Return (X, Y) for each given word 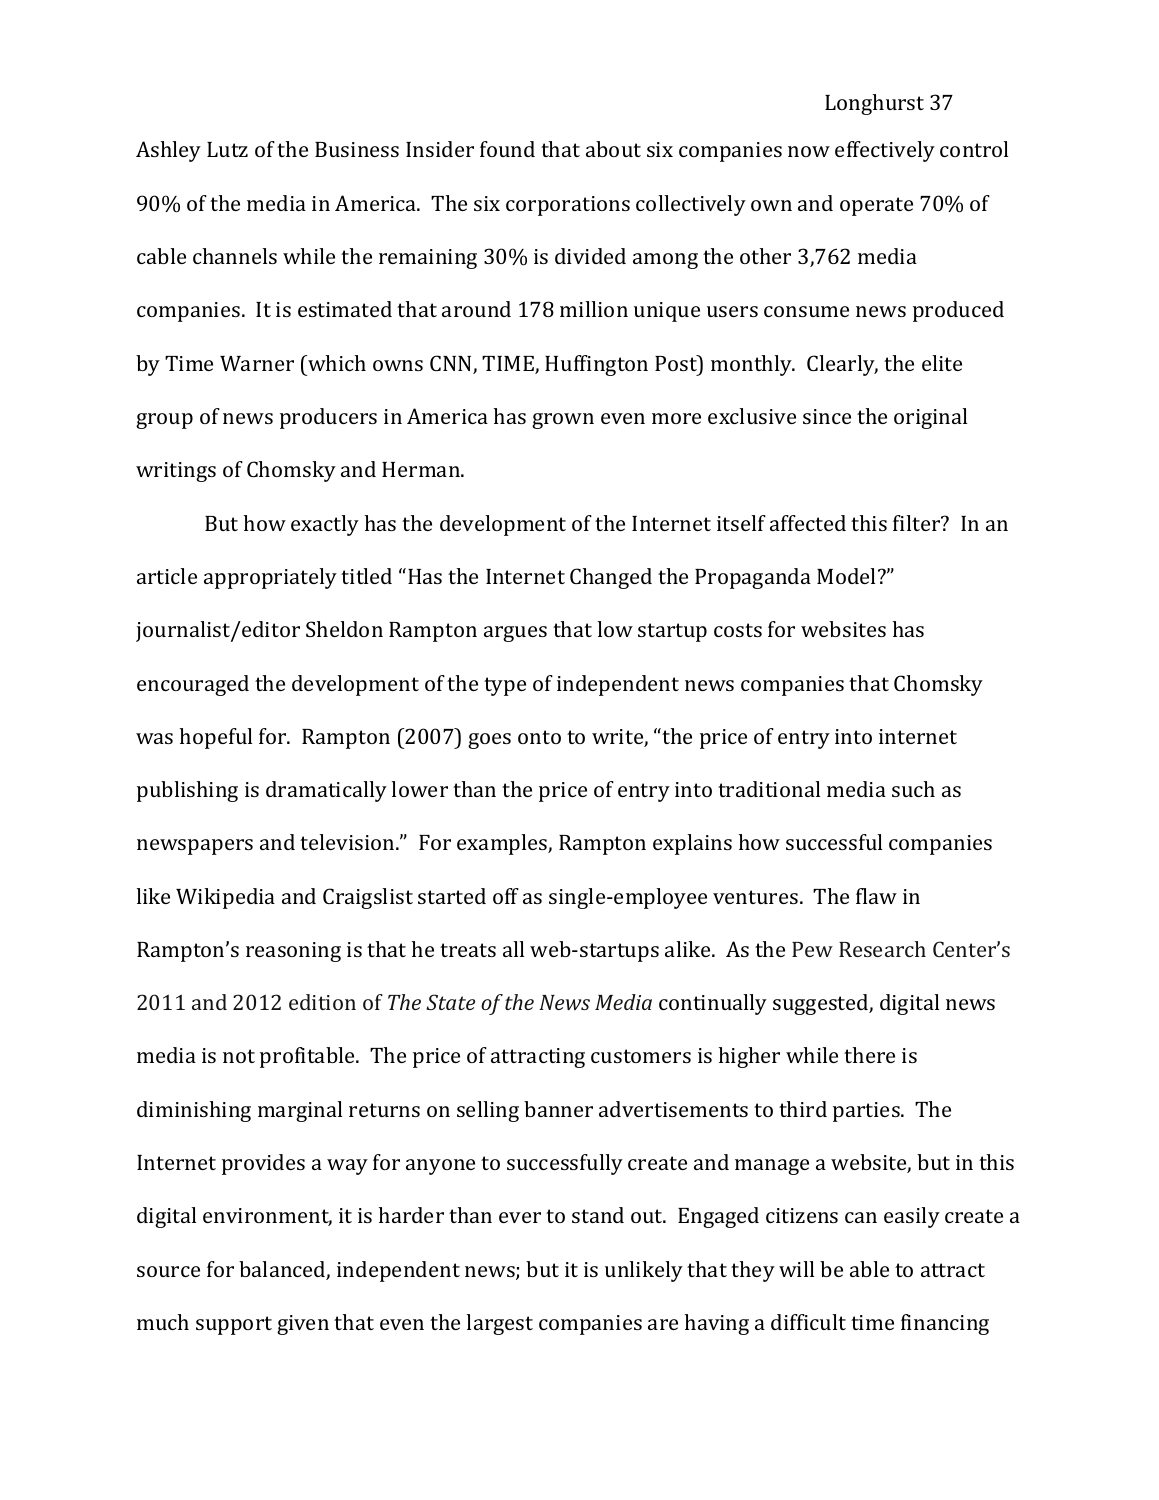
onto (539, 737)
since (827, 416)
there (869, 1055)
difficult (808, 1322)
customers (641, 1056)
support (234, 1325)
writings (176, 472)
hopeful (216, 738)
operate (876, 206)
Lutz (227, 149)
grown (563, 421)
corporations (568, 206)
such (913, 789)
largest (499, 1324)
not (239, 1056)
